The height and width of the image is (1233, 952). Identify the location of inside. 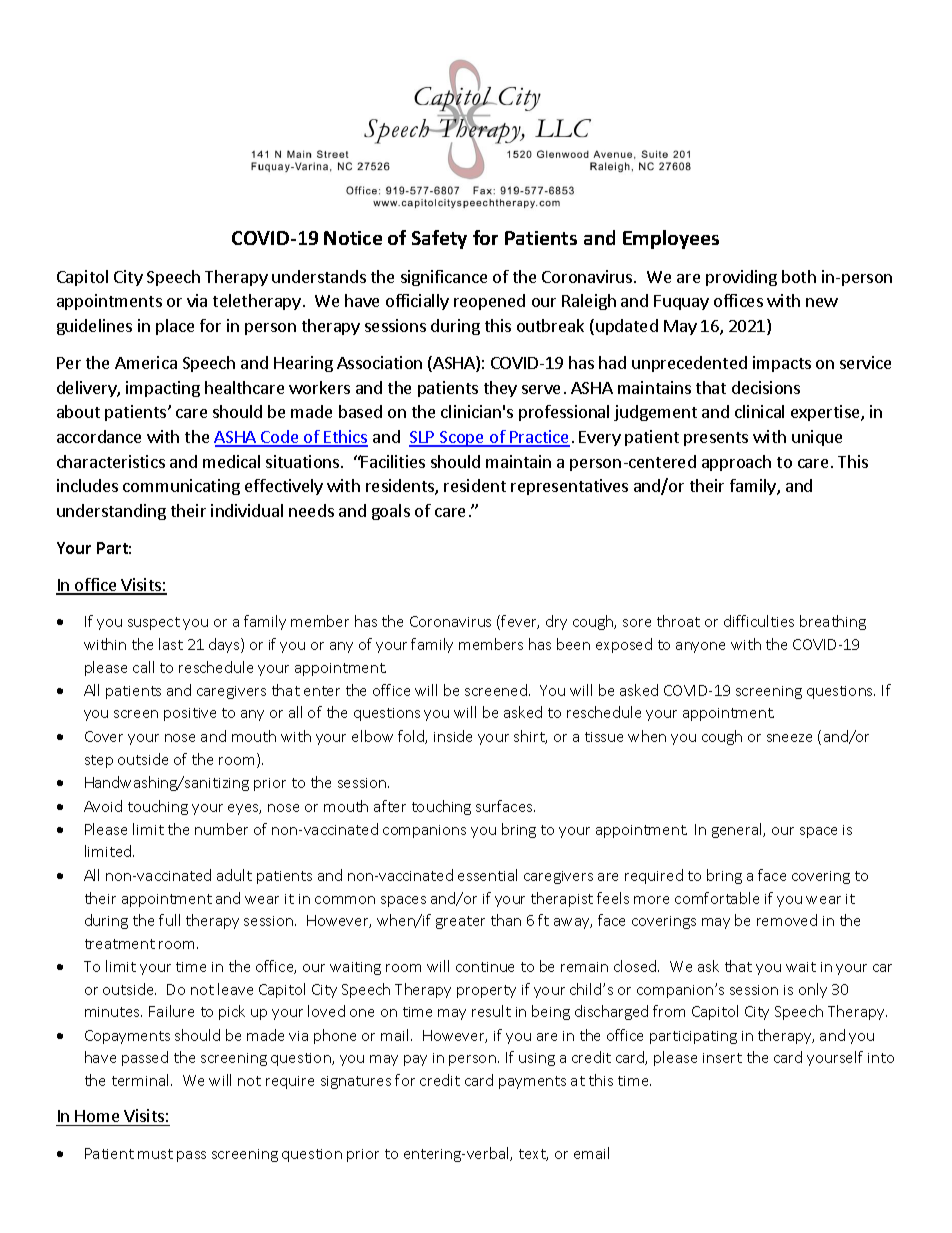
(453, 736).
